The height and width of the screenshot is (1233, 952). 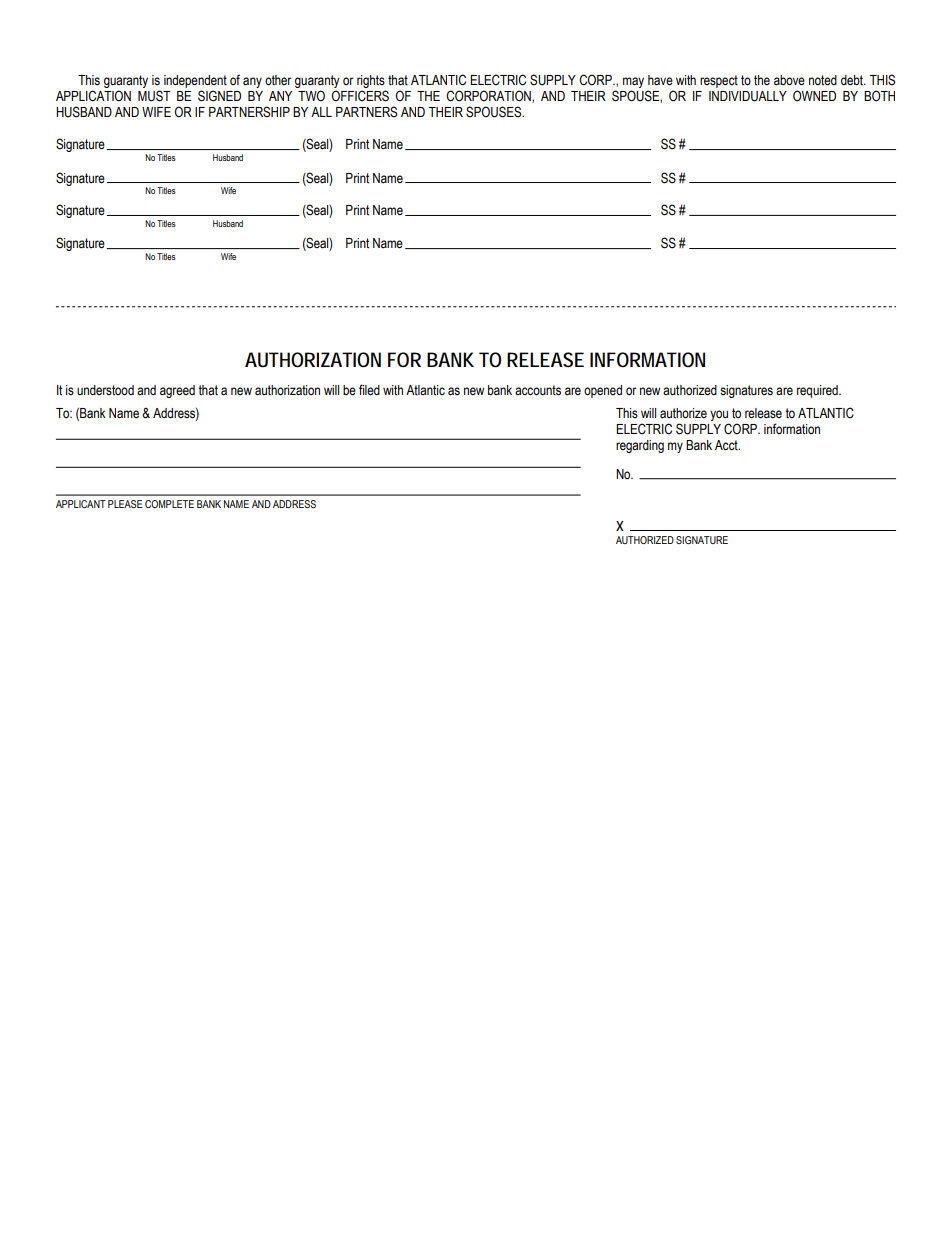 What do you see at coordinates (154, 96) in the screenshot?
I see `MUST` at bounding box center [154, 96].
